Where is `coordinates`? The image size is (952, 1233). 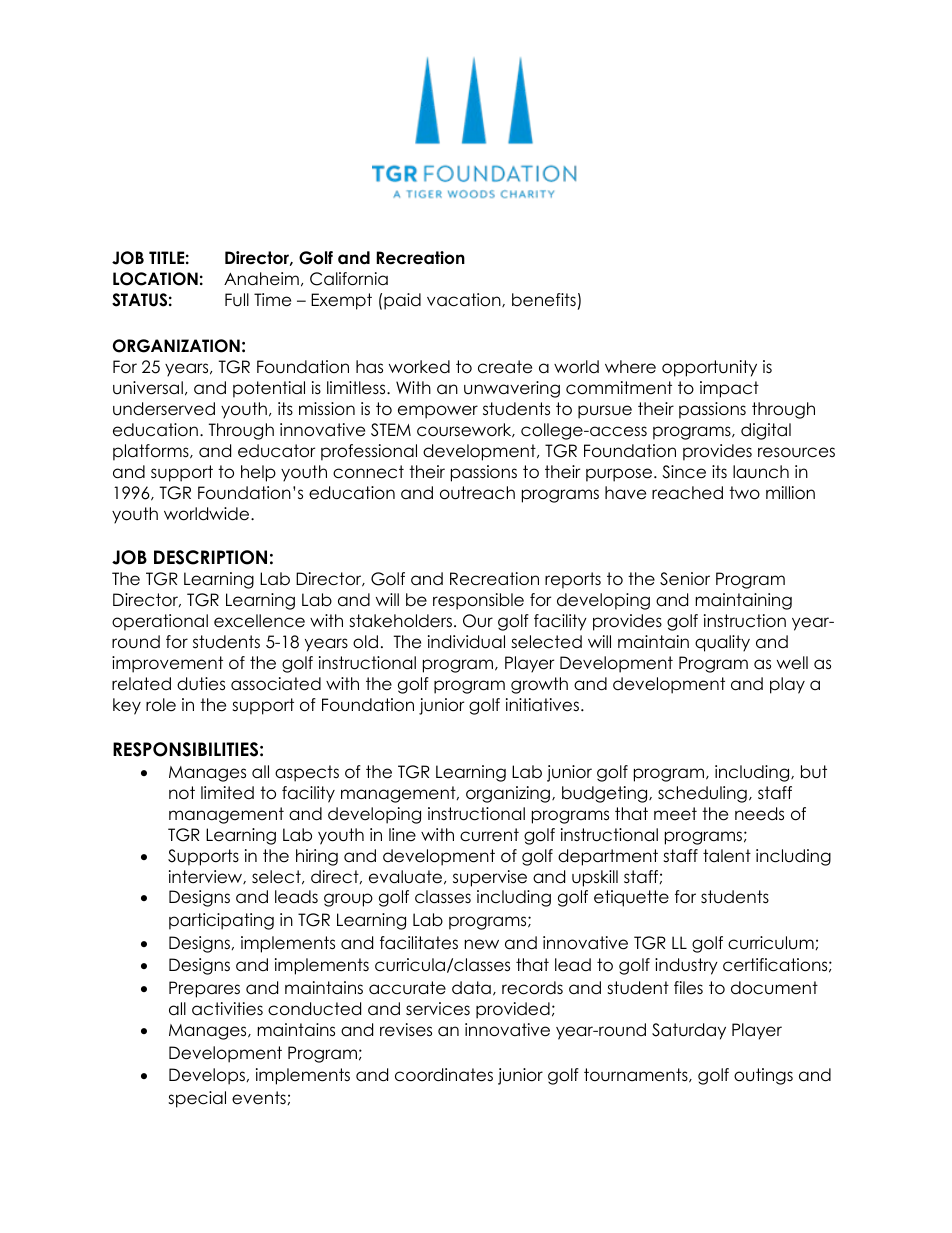 coordinates is located at coordinates (444, 1075).
